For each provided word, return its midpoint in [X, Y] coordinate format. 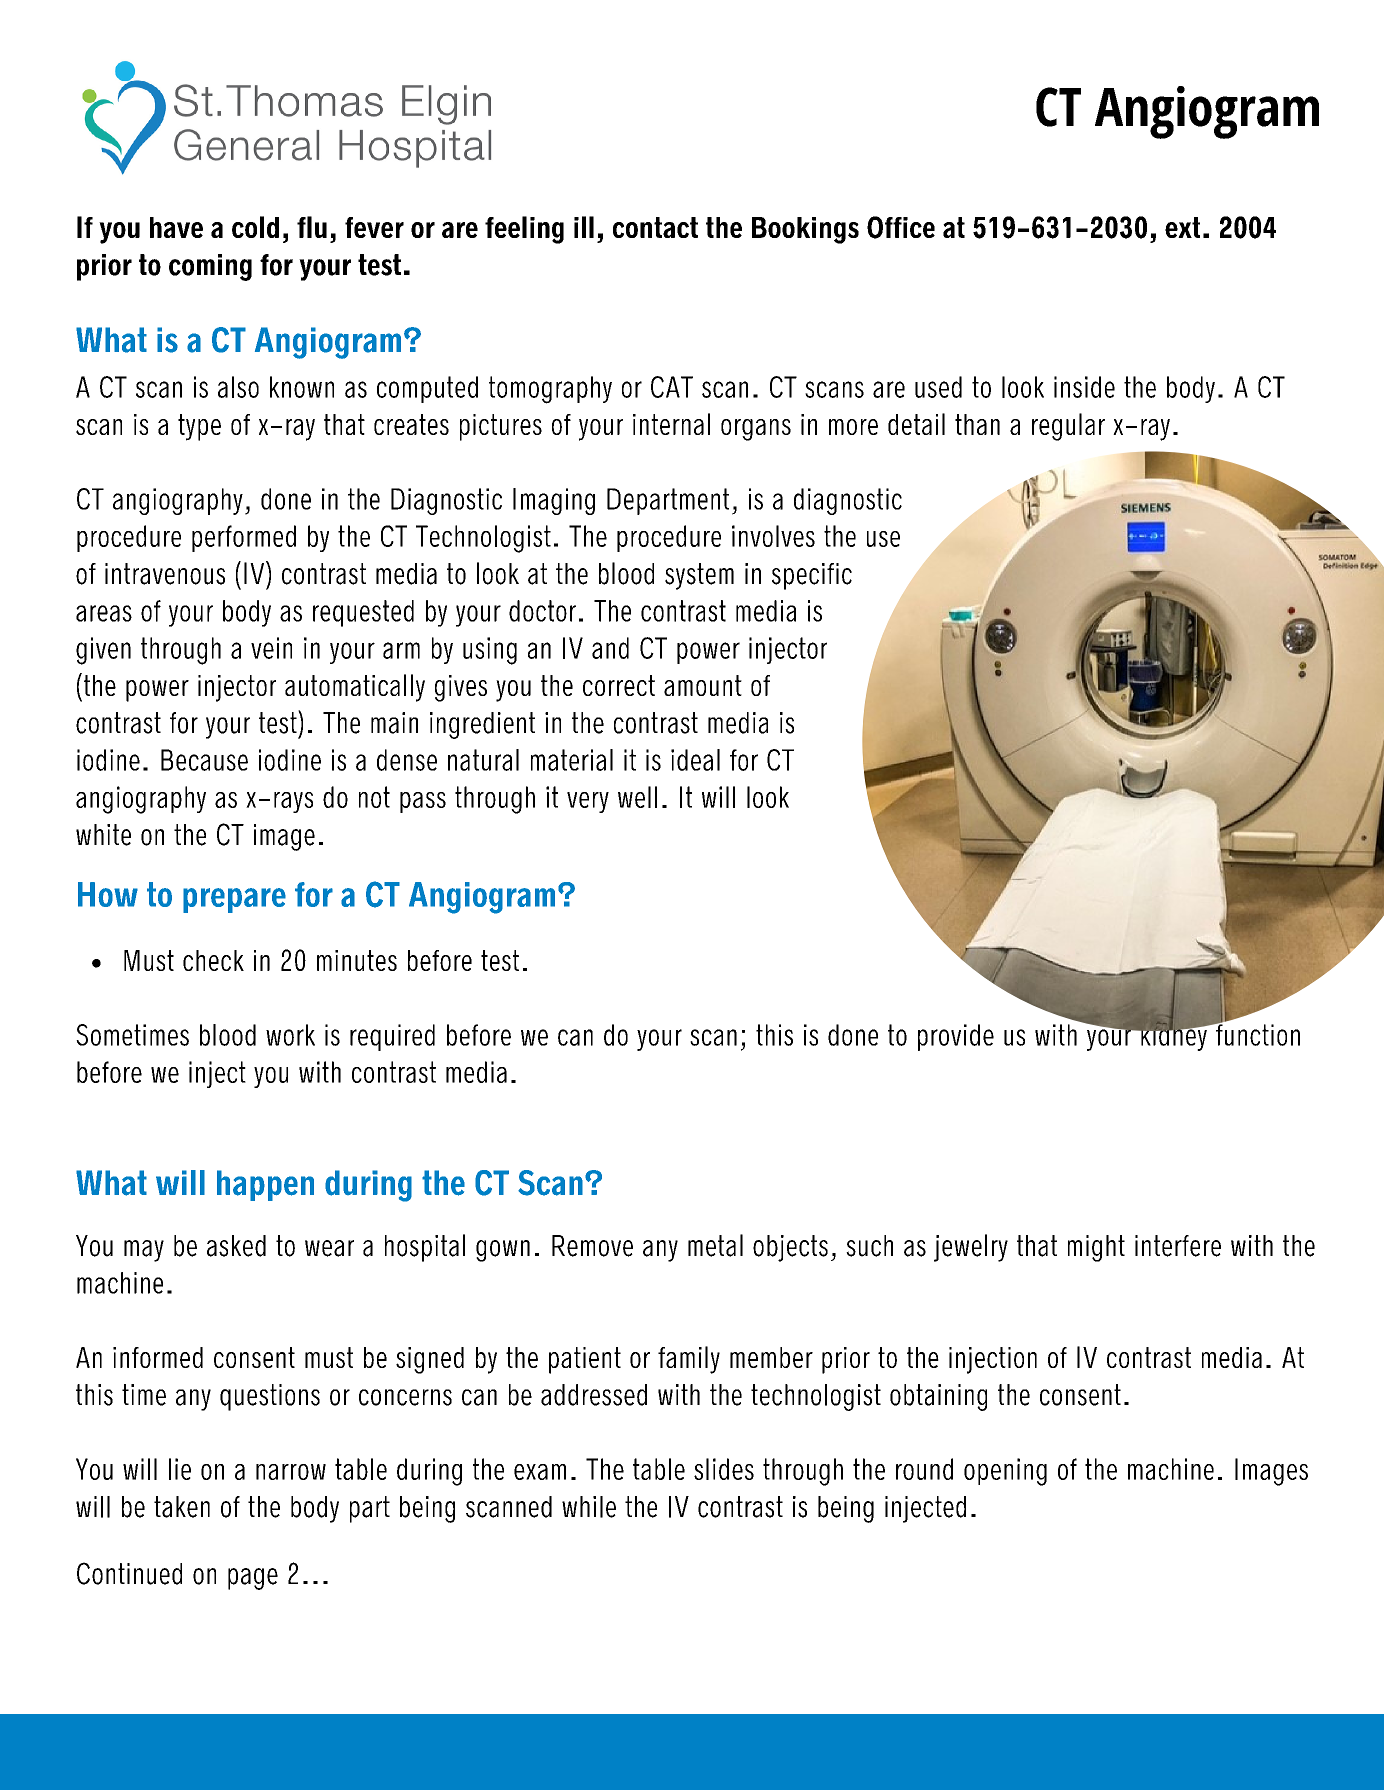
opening [1005, 1472]
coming [210, 267]
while [589, 1507]
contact [655, 227]
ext [1182, 227]
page [253, 1579]
